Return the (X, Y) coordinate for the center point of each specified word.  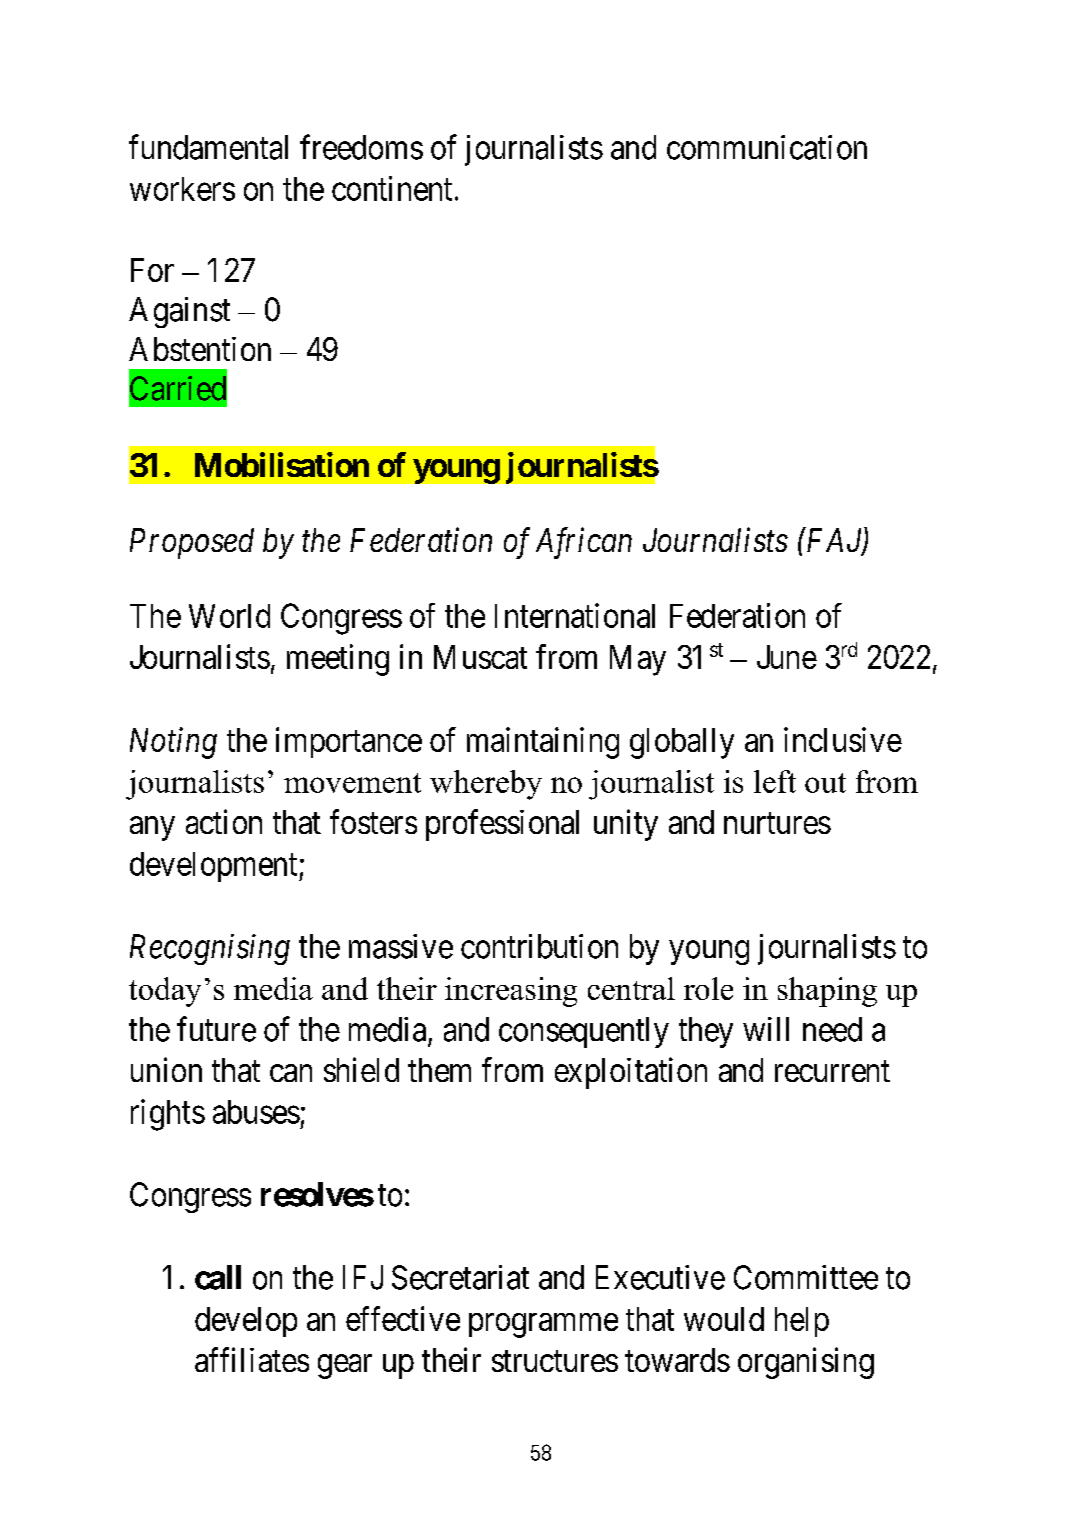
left (775, 781)
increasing (511, 992)
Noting (173, 743)
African (584, 543)
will (766, 1029)
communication (767, 147)
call (218, 1277)
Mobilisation (282, 464)
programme (543, 1325)
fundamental (208, 147)
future (216, 1029)
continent (392, 188)
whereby (486, 785)
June (787, 657)
